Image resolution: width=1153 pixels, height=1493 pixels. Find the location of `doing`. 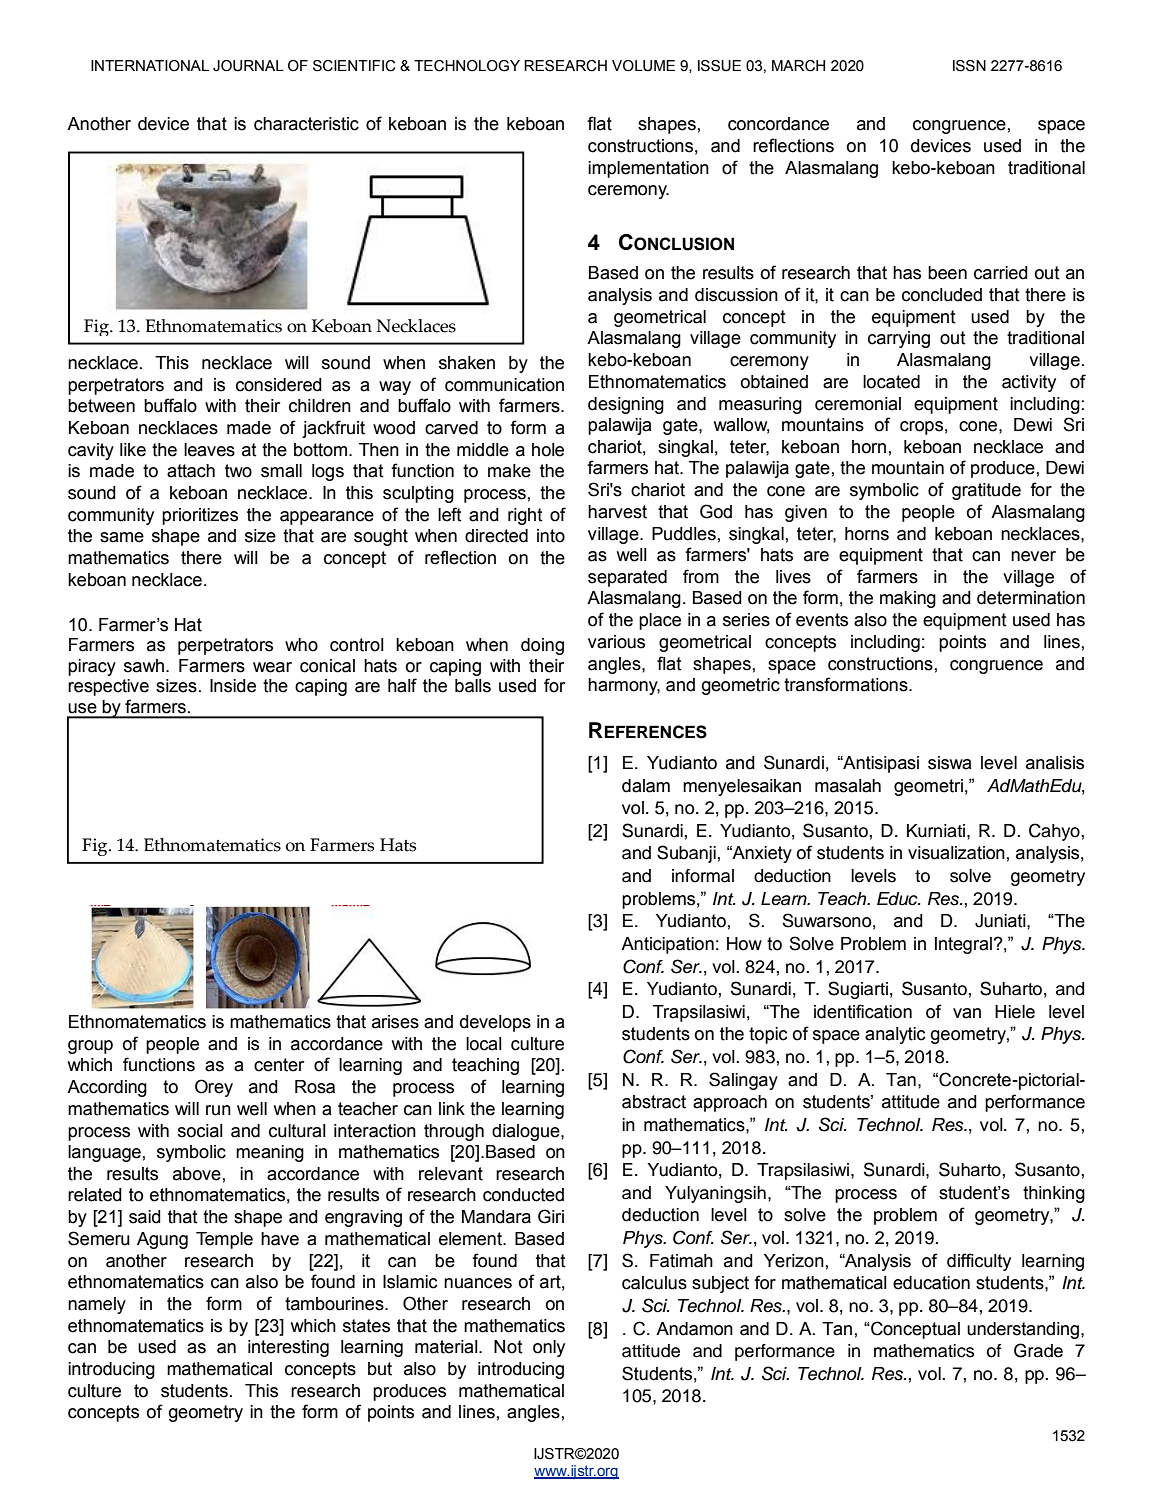

doing is located at coordinates (542, 646).
